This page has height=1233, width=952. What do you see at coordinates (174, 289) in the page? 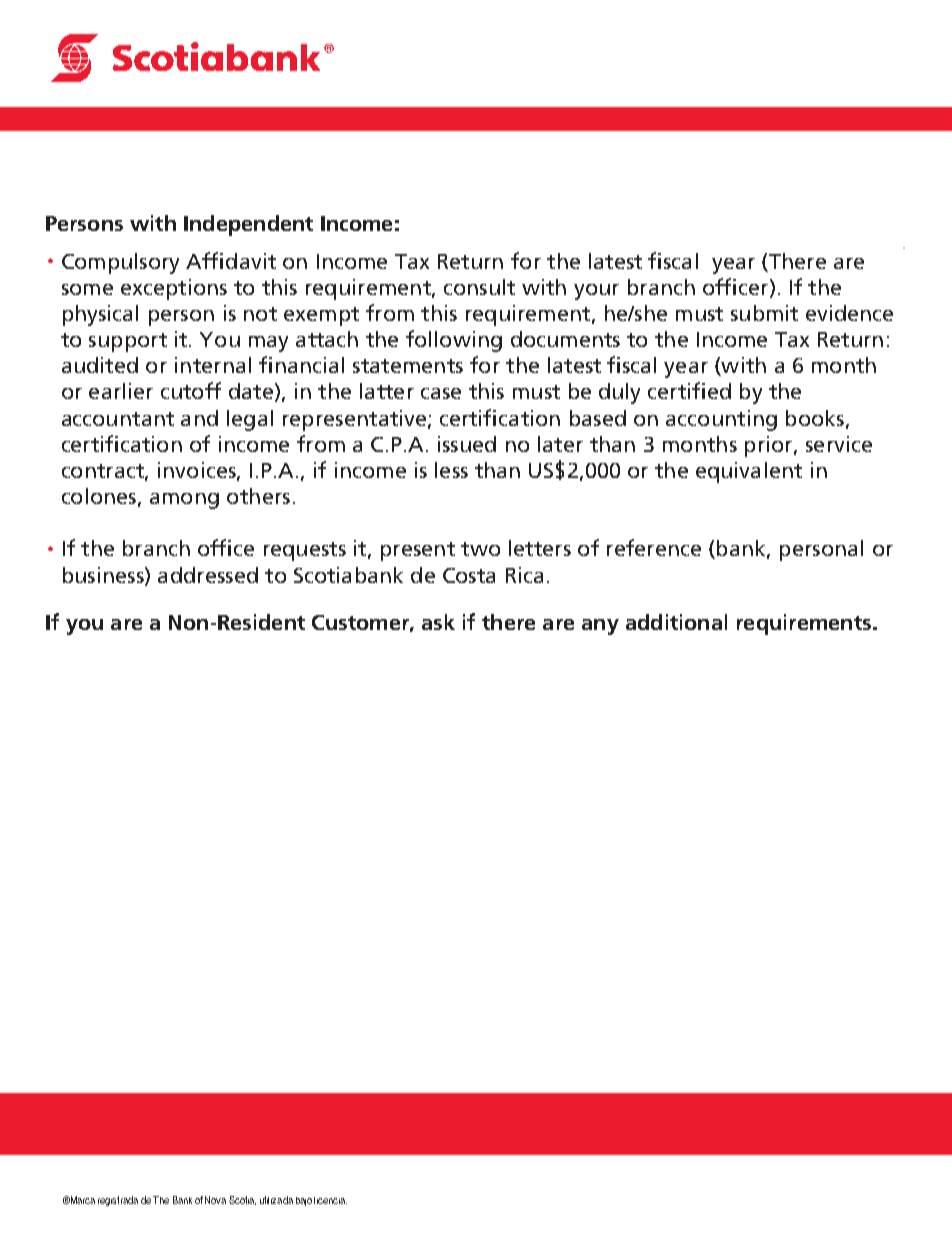
I see `exceptions` at bounding box center [174, 289].
